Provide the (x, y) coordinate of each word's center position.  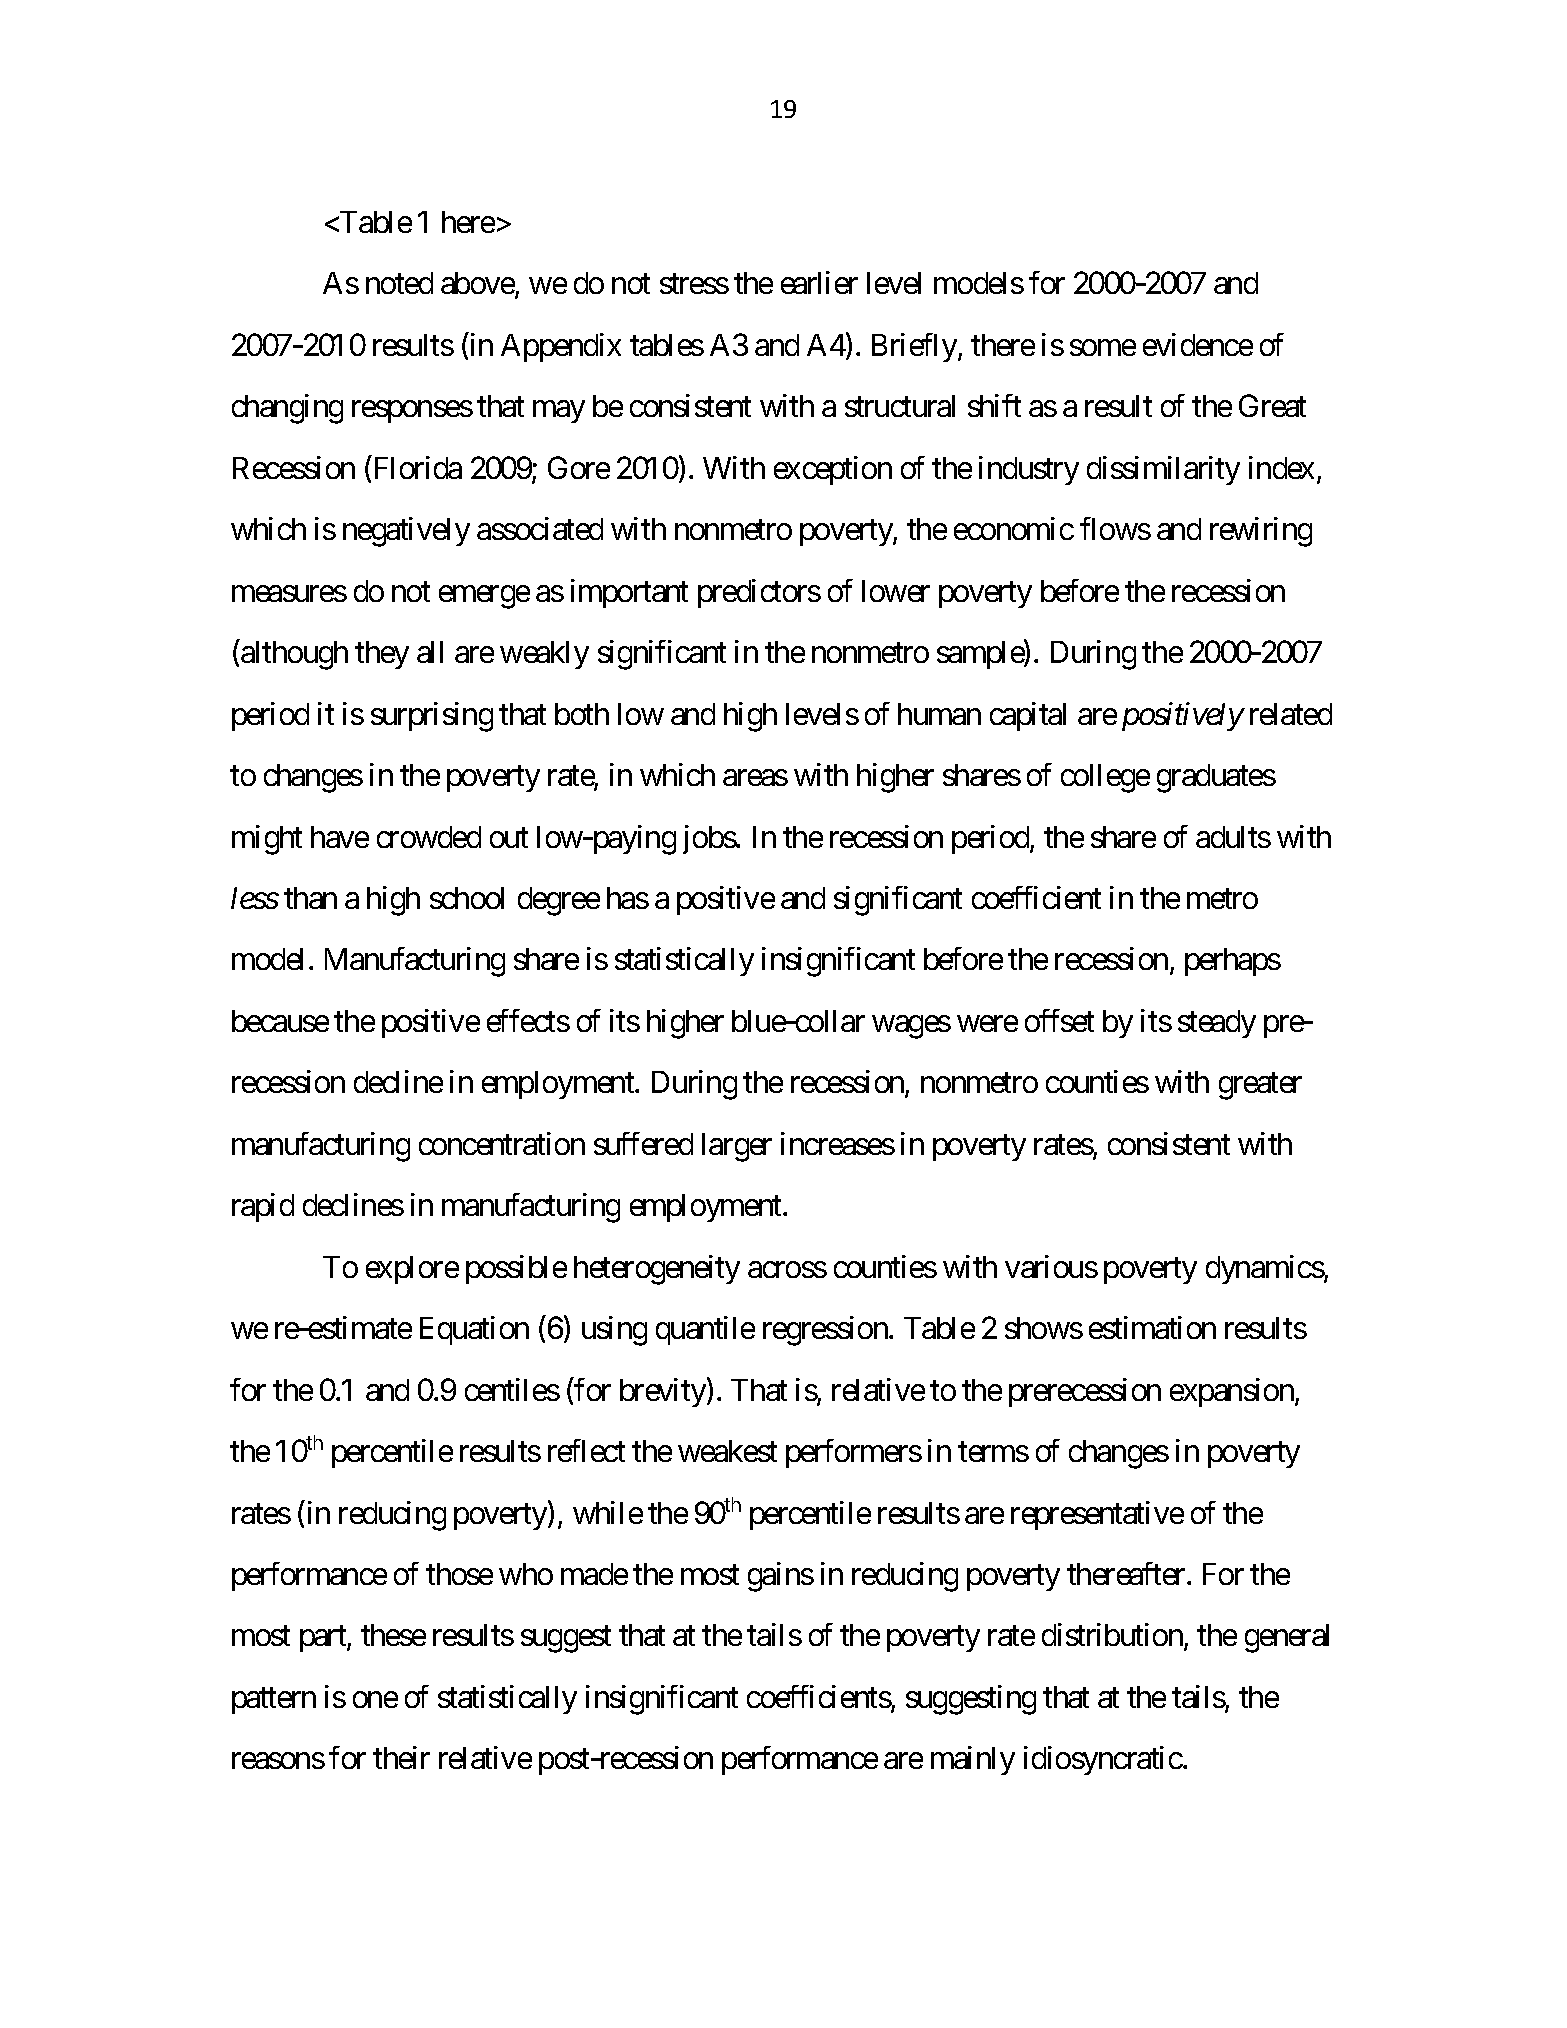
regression (826, 1331)
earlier (819, 283)
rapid (263, 1207)
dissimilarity (1163, 470)
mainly (973, 1760)
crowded (429, 837)
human (939, 714)
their (401, 1757)
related (1291, 714)
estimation (1152, 1327)
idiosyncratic (1103, 1760)
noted (399, 283)
